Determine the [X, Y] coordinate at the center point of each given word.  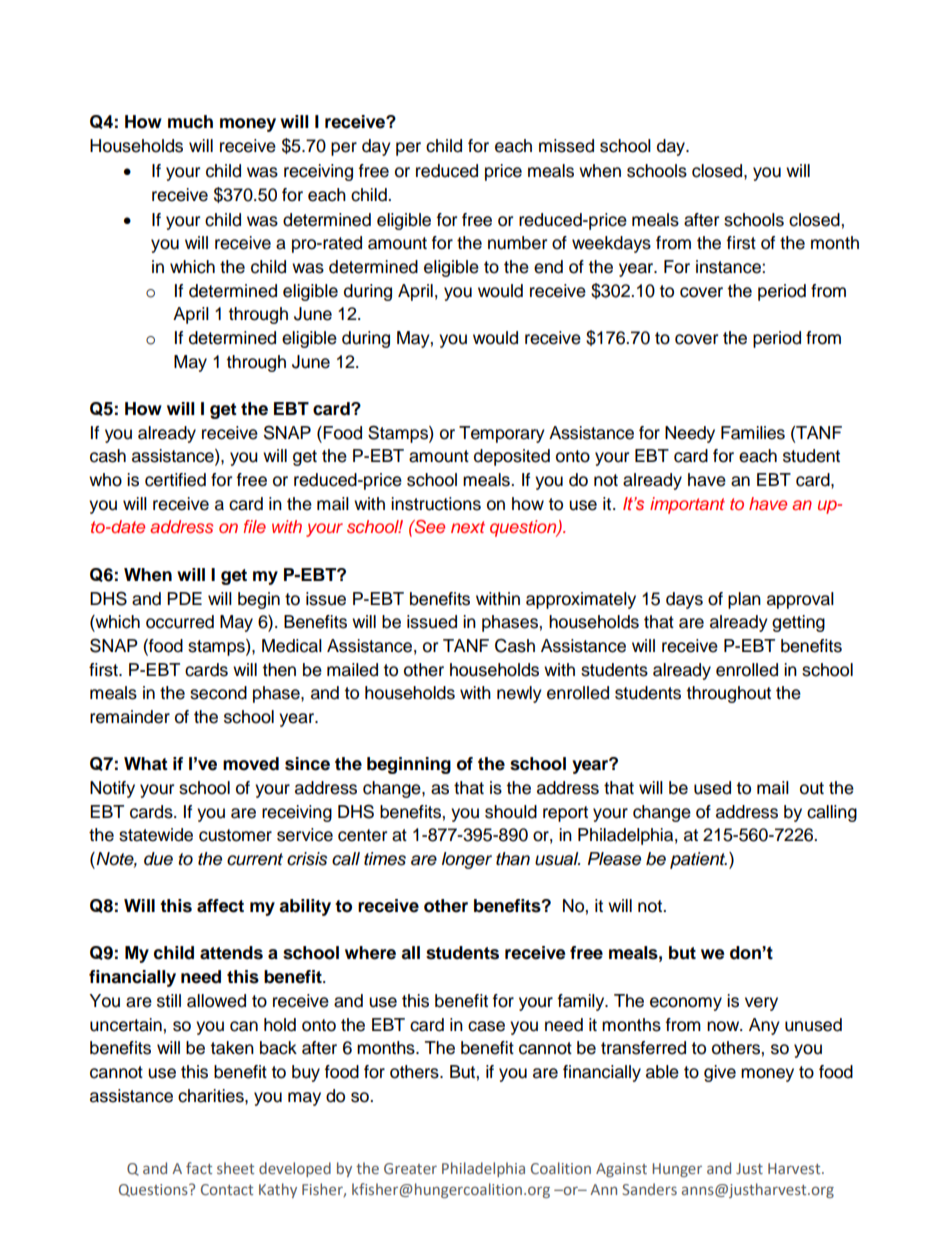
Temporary [502, 434]
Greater [410, 1168]
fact [199, 1168]
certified [175, 480]
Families [753, 433]
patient [698, 860]
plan [744, 600]
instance [729, 267]
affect [220, 906]
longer [467, 860]
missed [566, 146]
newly [519, 694]
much [190, 122]
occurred [180, 622]
